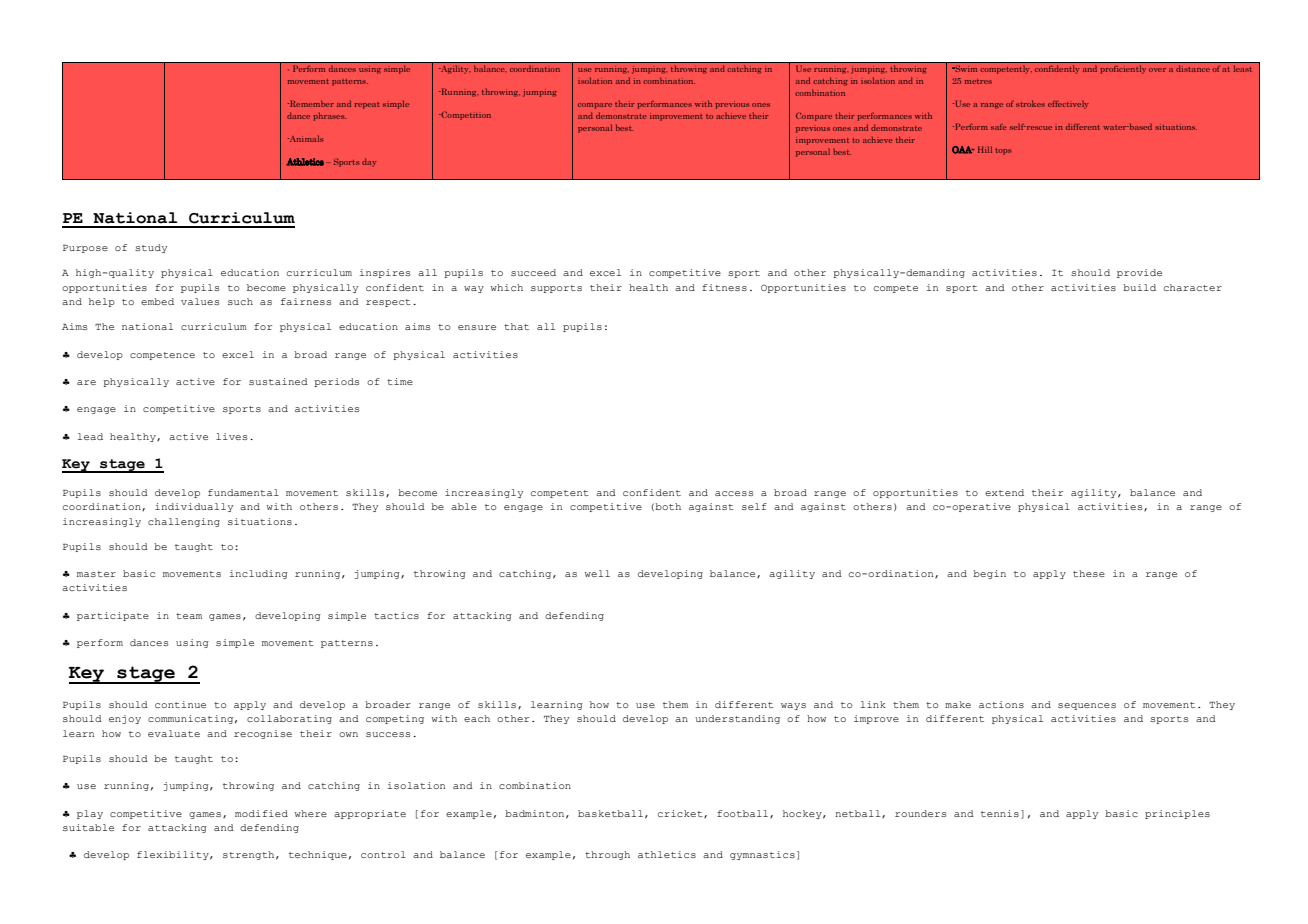 This screenshot has height=924, width=1308. I want to click on modified, so click(261, 813).
